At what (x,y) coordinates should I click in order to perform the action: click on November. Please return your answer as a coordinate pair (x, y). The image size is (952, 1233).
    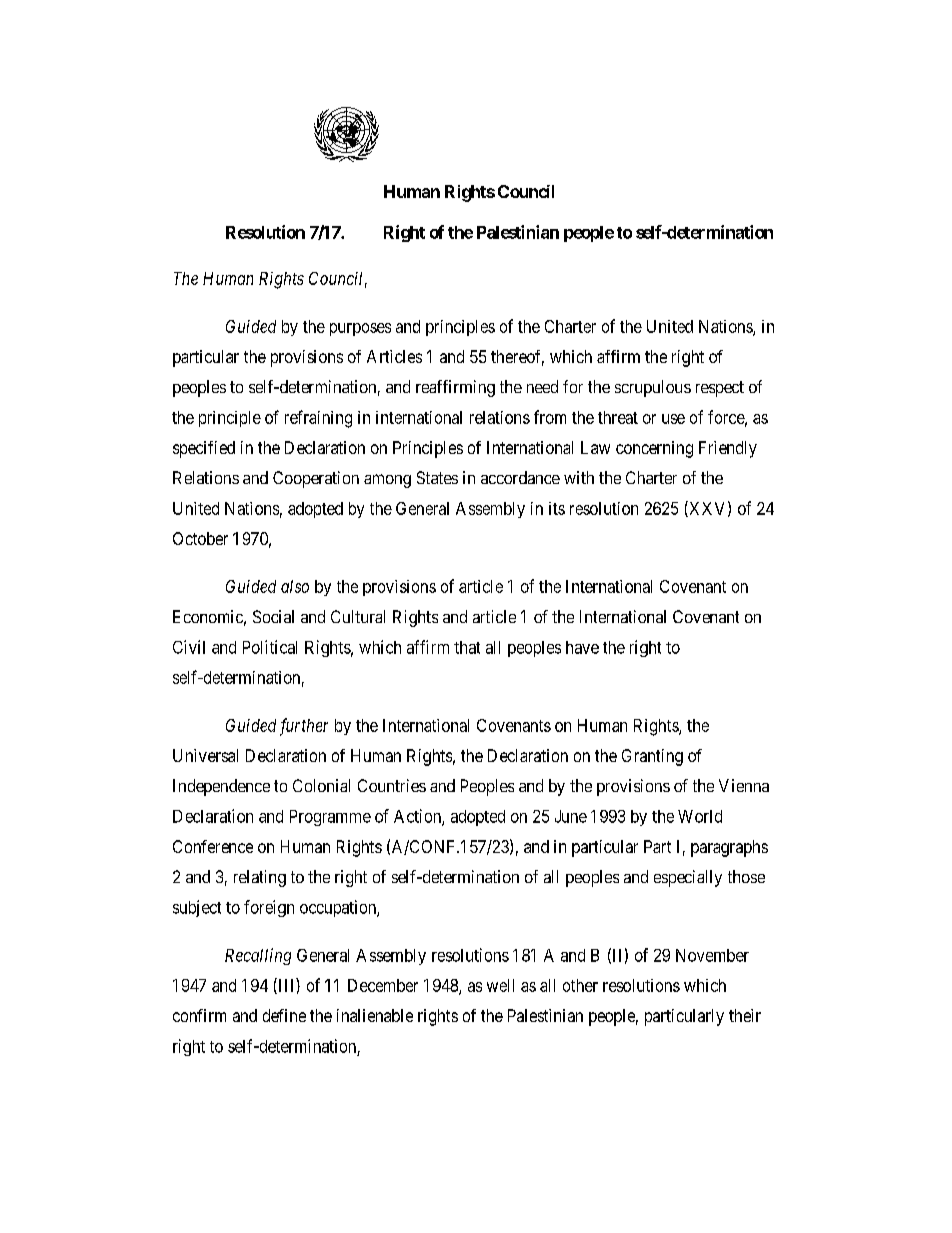
    Looking at the image, I should click on (712, 955).
